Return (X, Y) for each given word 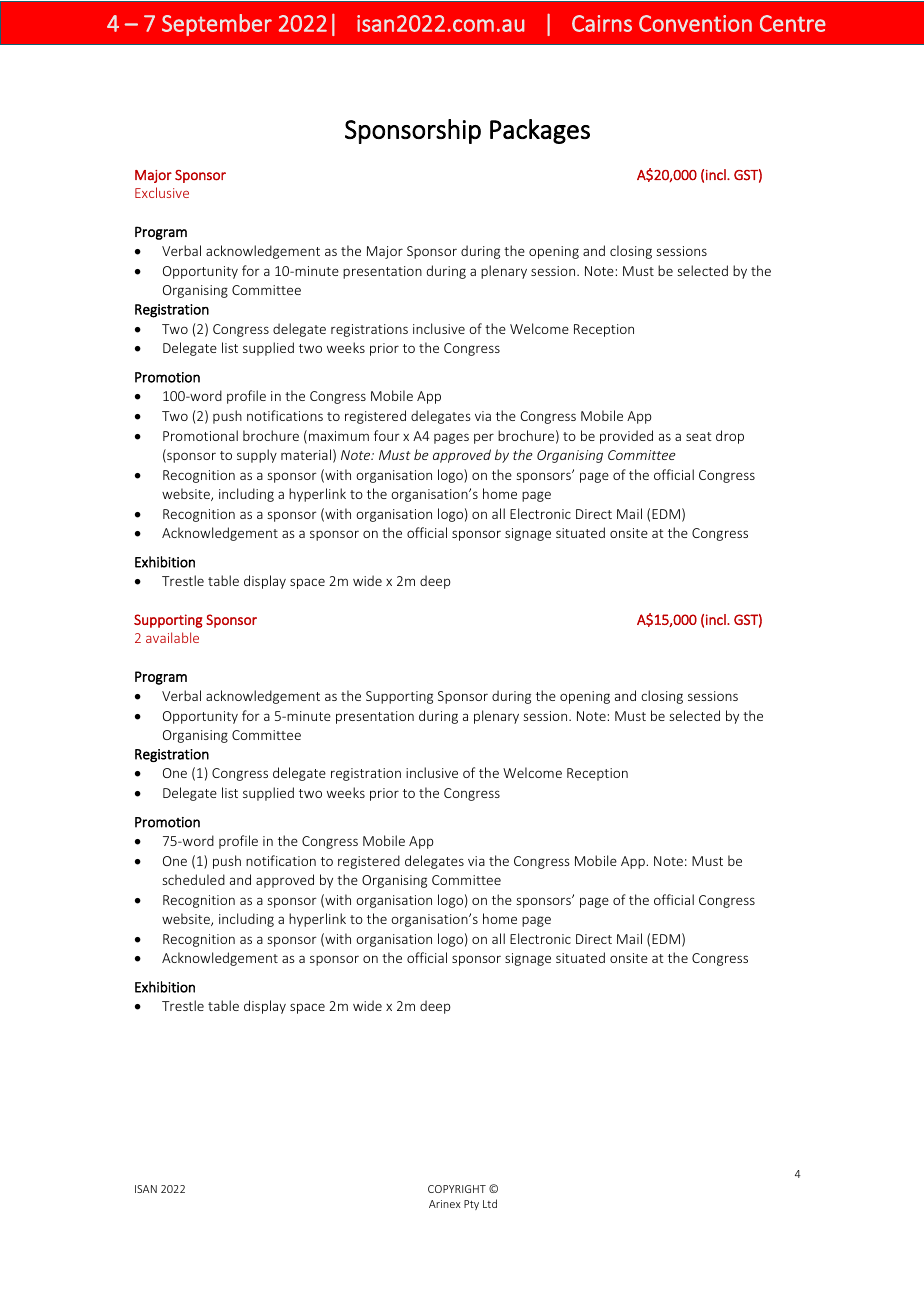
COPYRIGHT (457, 1189)
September (217, 25)
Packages (540, 131)
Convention (695, 23)
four (387, 435)
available (172, 637)
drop (730, 437)
